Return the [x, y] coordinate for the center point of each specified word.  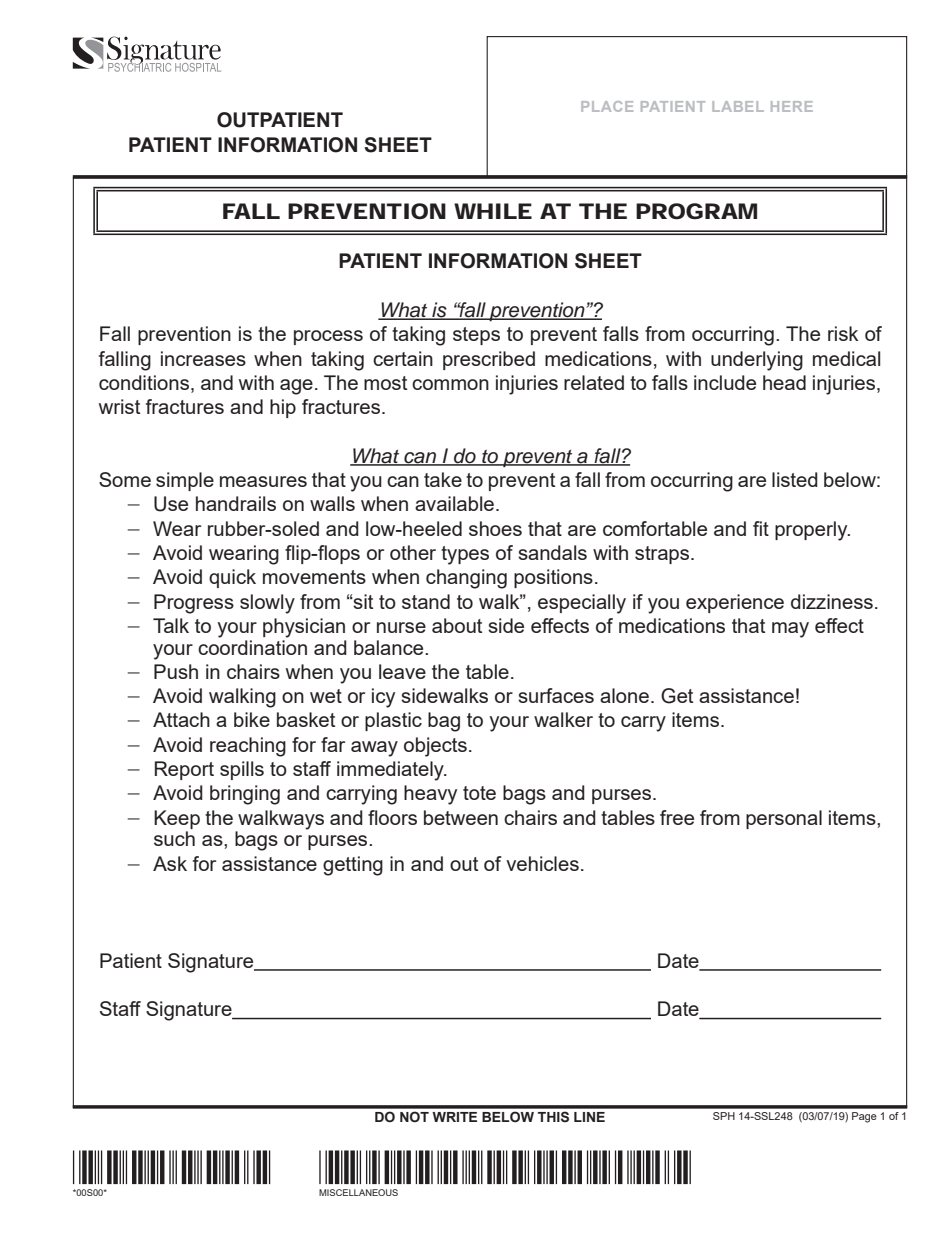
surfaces [556, 695]
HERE [792, 106]
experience [735, 603]
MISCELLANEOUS [358, 1192]
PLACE [607, 106]
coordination [252, 646]
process [328, 337]
